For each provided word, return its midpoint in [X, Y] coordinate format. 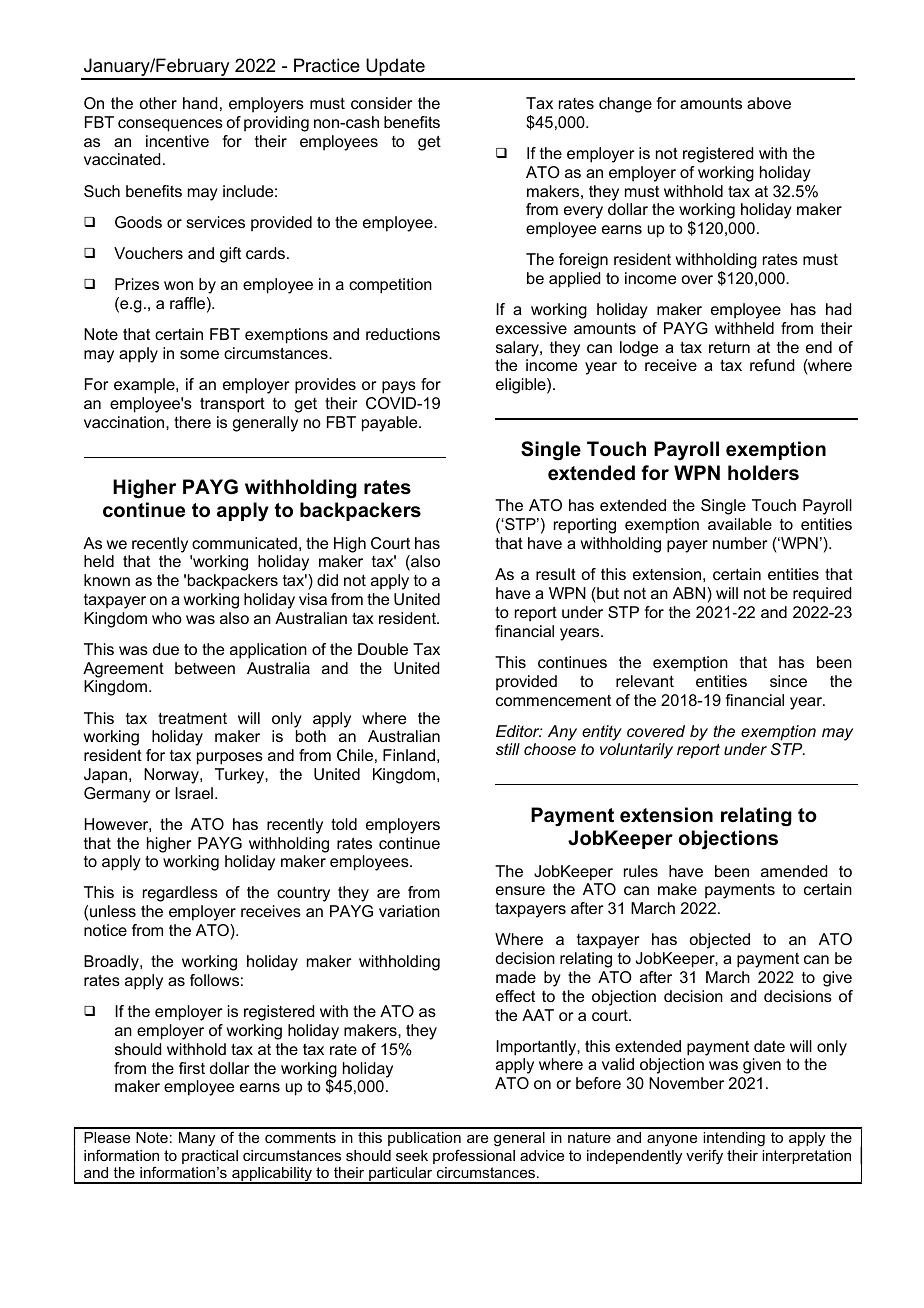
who [167, 618]
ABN [690, 593]
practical [210, 1157]
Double [383, 649]
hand [200, 103]
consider [381, 103]
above [769, 103]
